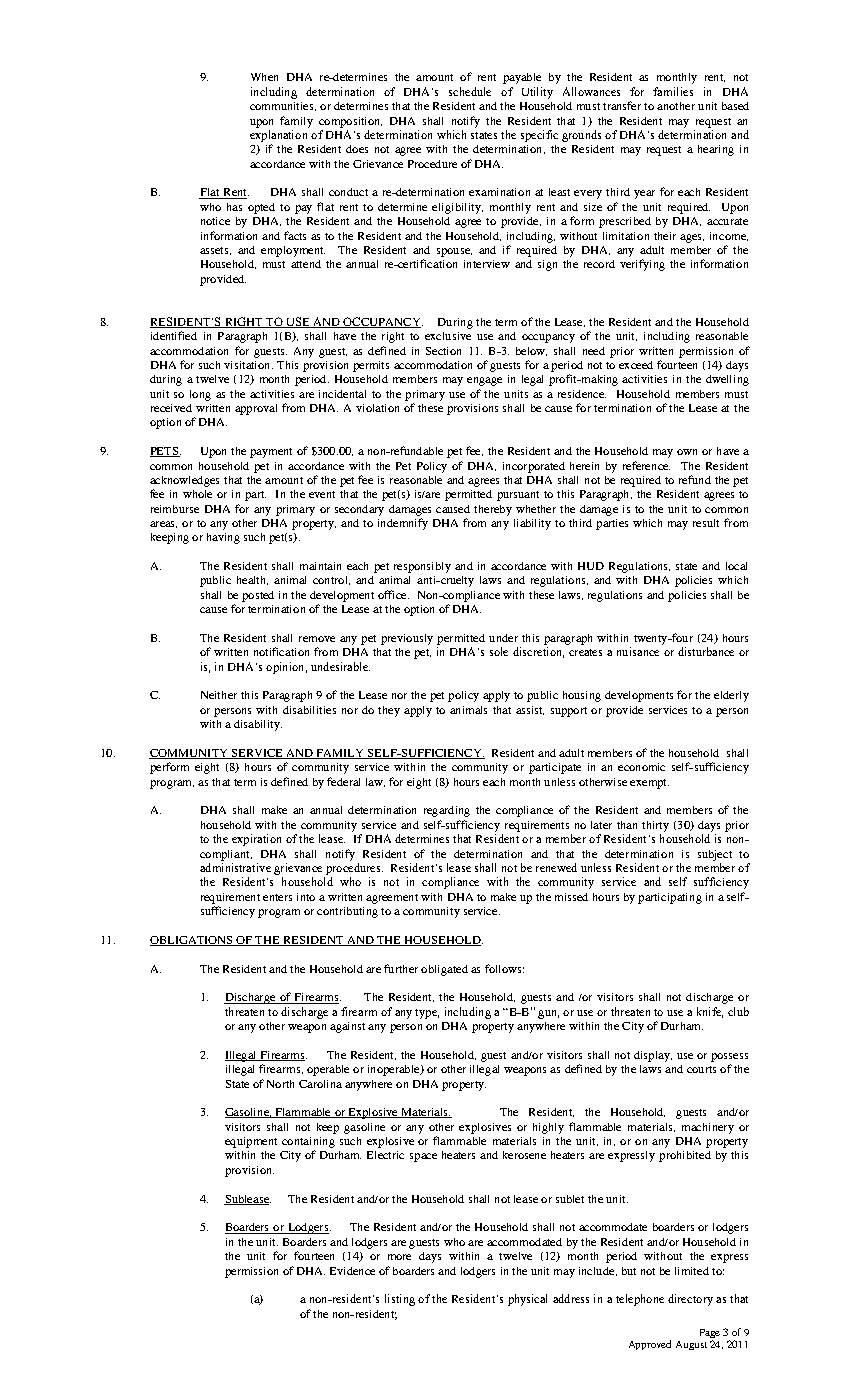  Describe the element at coordinates (706, 523) in the screenshot. I see `result` at that location.
